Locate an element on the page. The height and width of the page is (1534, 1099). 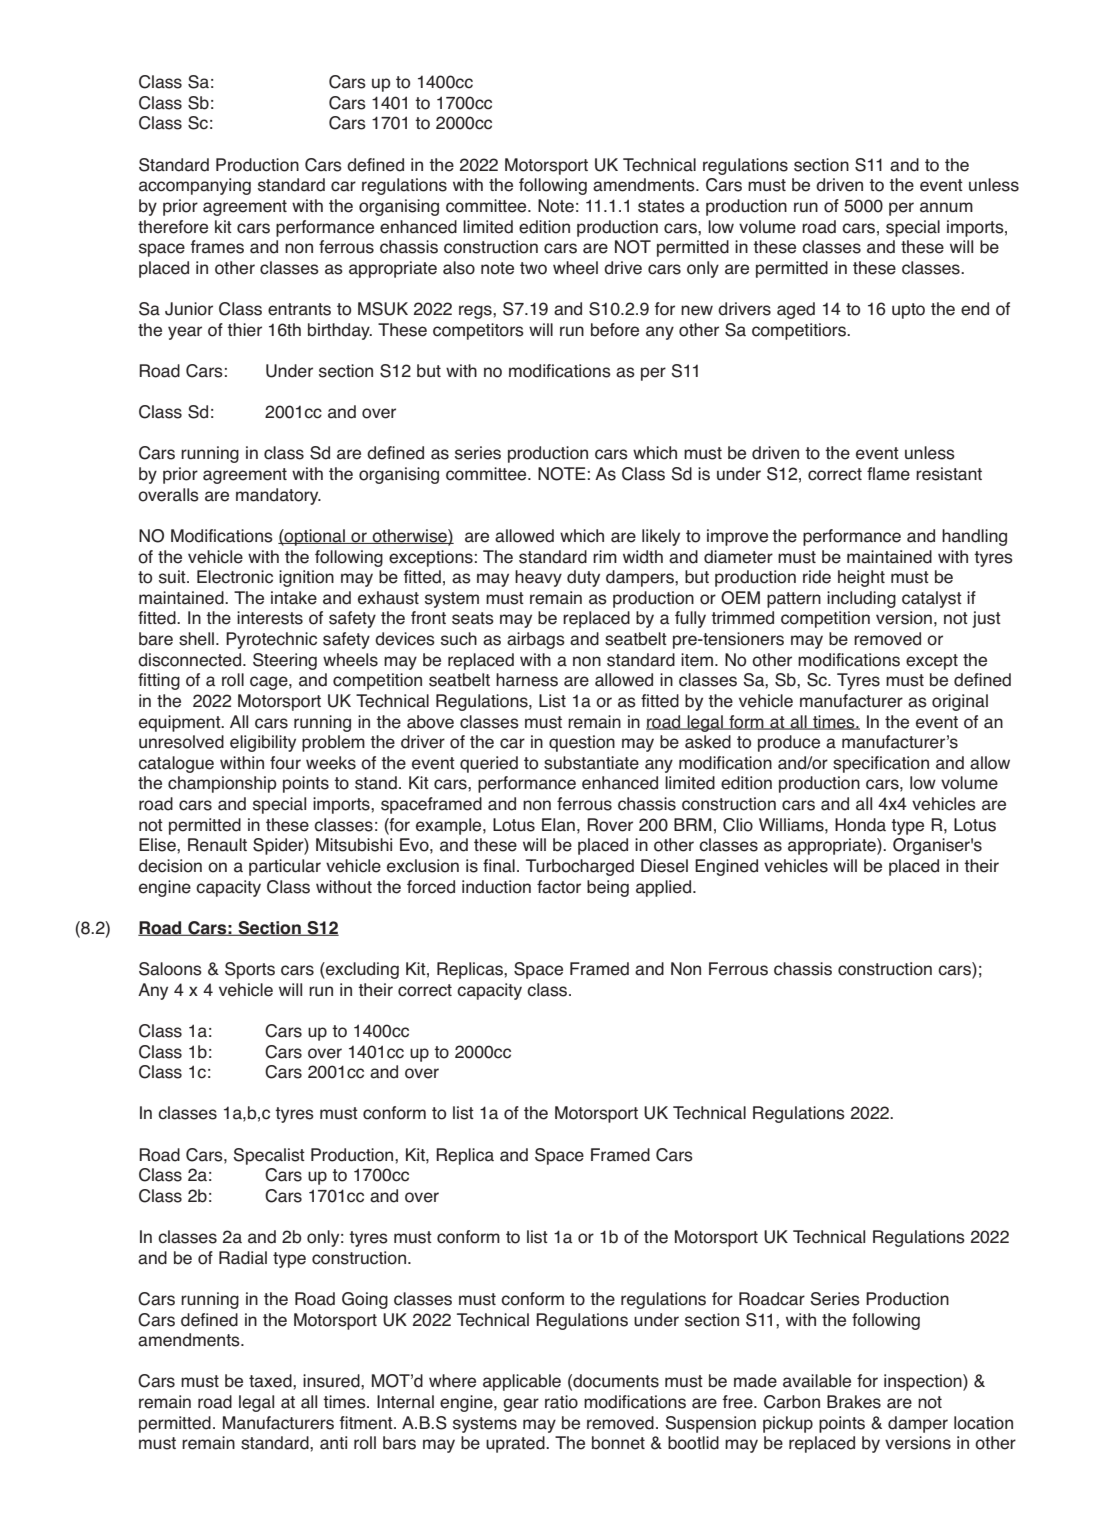
Sports is located at coordinates (250, 970).
